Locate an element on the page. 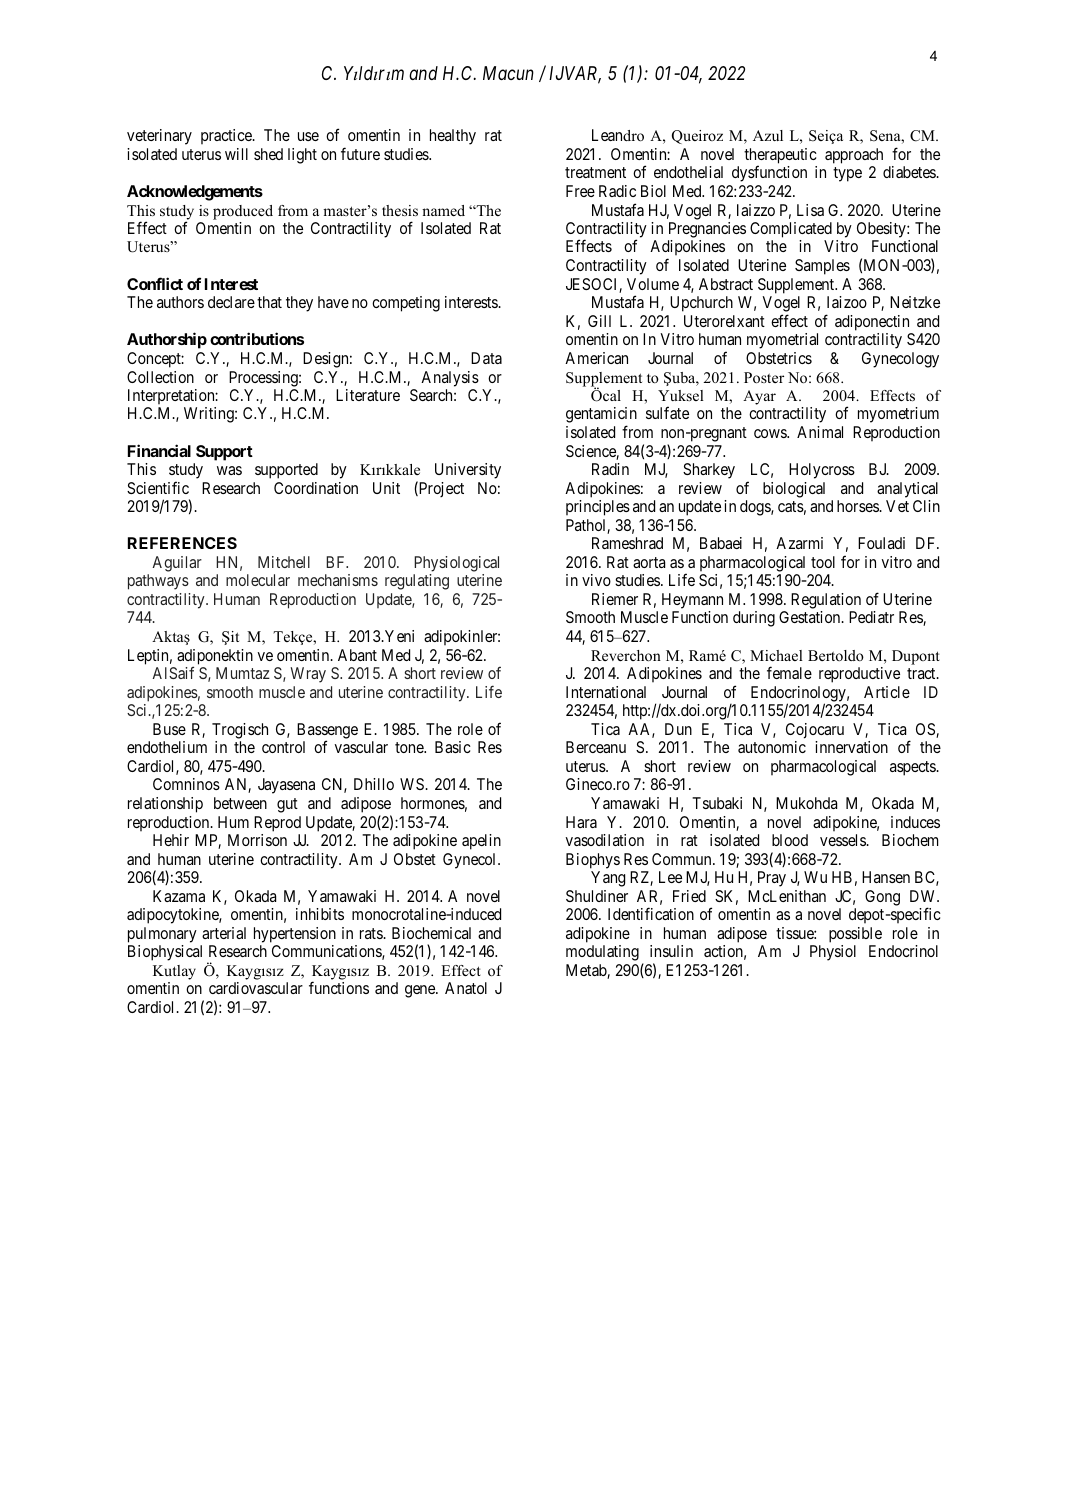 Image resolution: width=1067 pixels, height=1508 pixels. was is located at coordinates (229, 470).
